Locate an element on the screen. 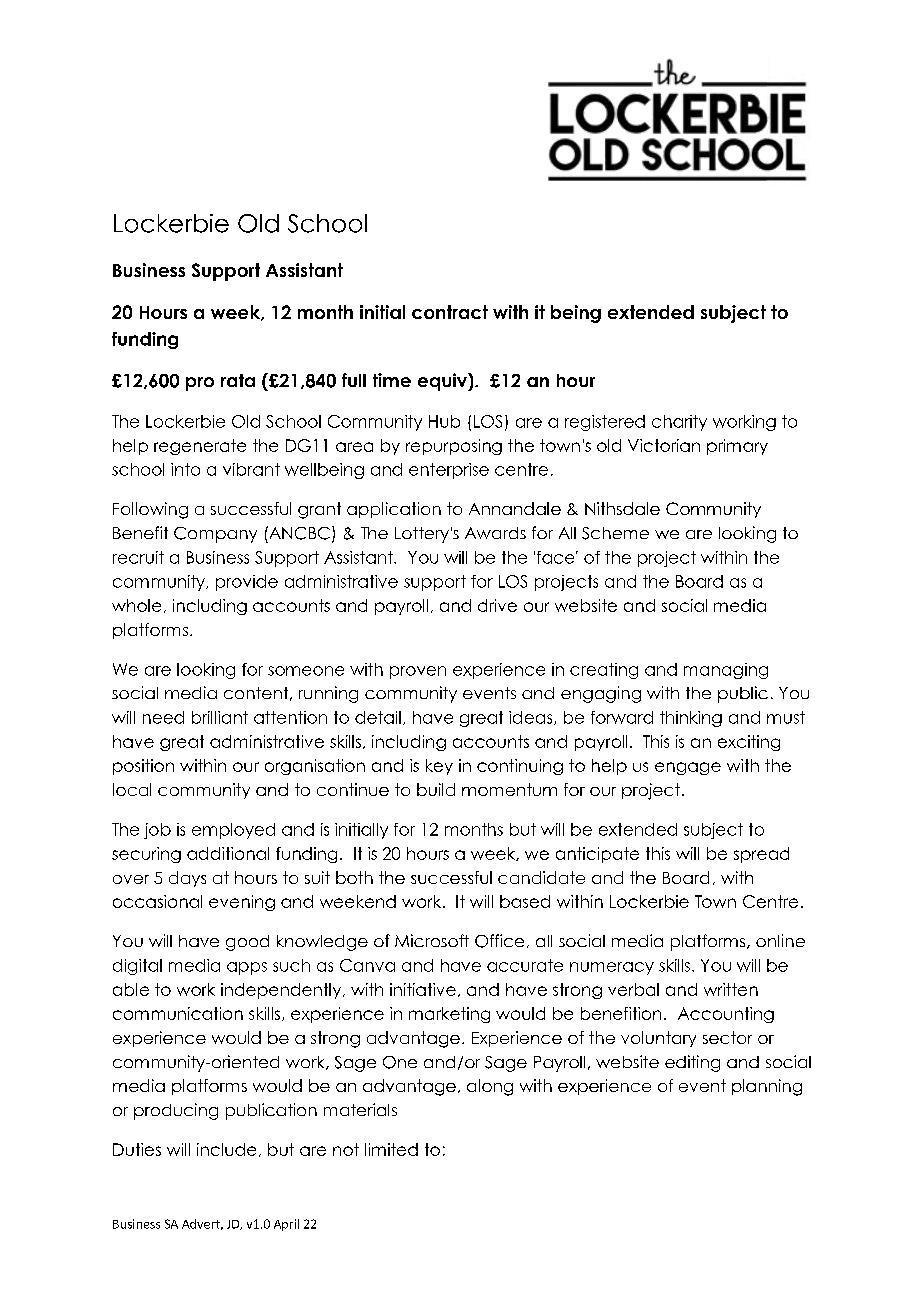 This screenshot has height=1308, width=924. rata is located at coordinates (238, 380).
